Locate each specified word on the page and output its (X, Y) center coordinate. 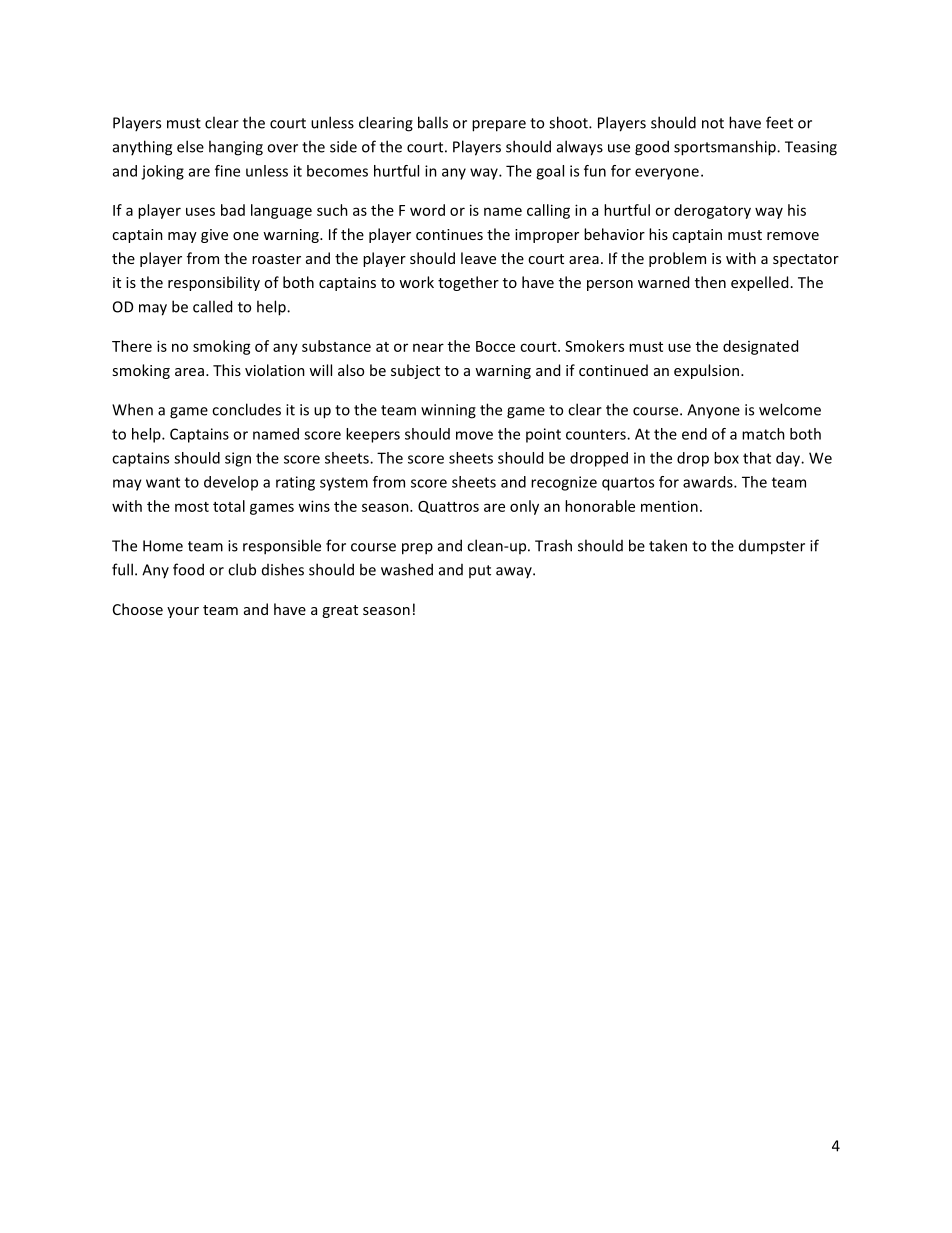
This (227, 370)
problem (677, 259)
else (190, 146)
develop (231, 483)
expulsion (708, 371)
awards (709, 482)
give (214, 236)
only (524, 507)
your (183, 612)
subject (415, 371)
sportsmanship (726, 148)
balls (433, 122)
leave (478, 258)
